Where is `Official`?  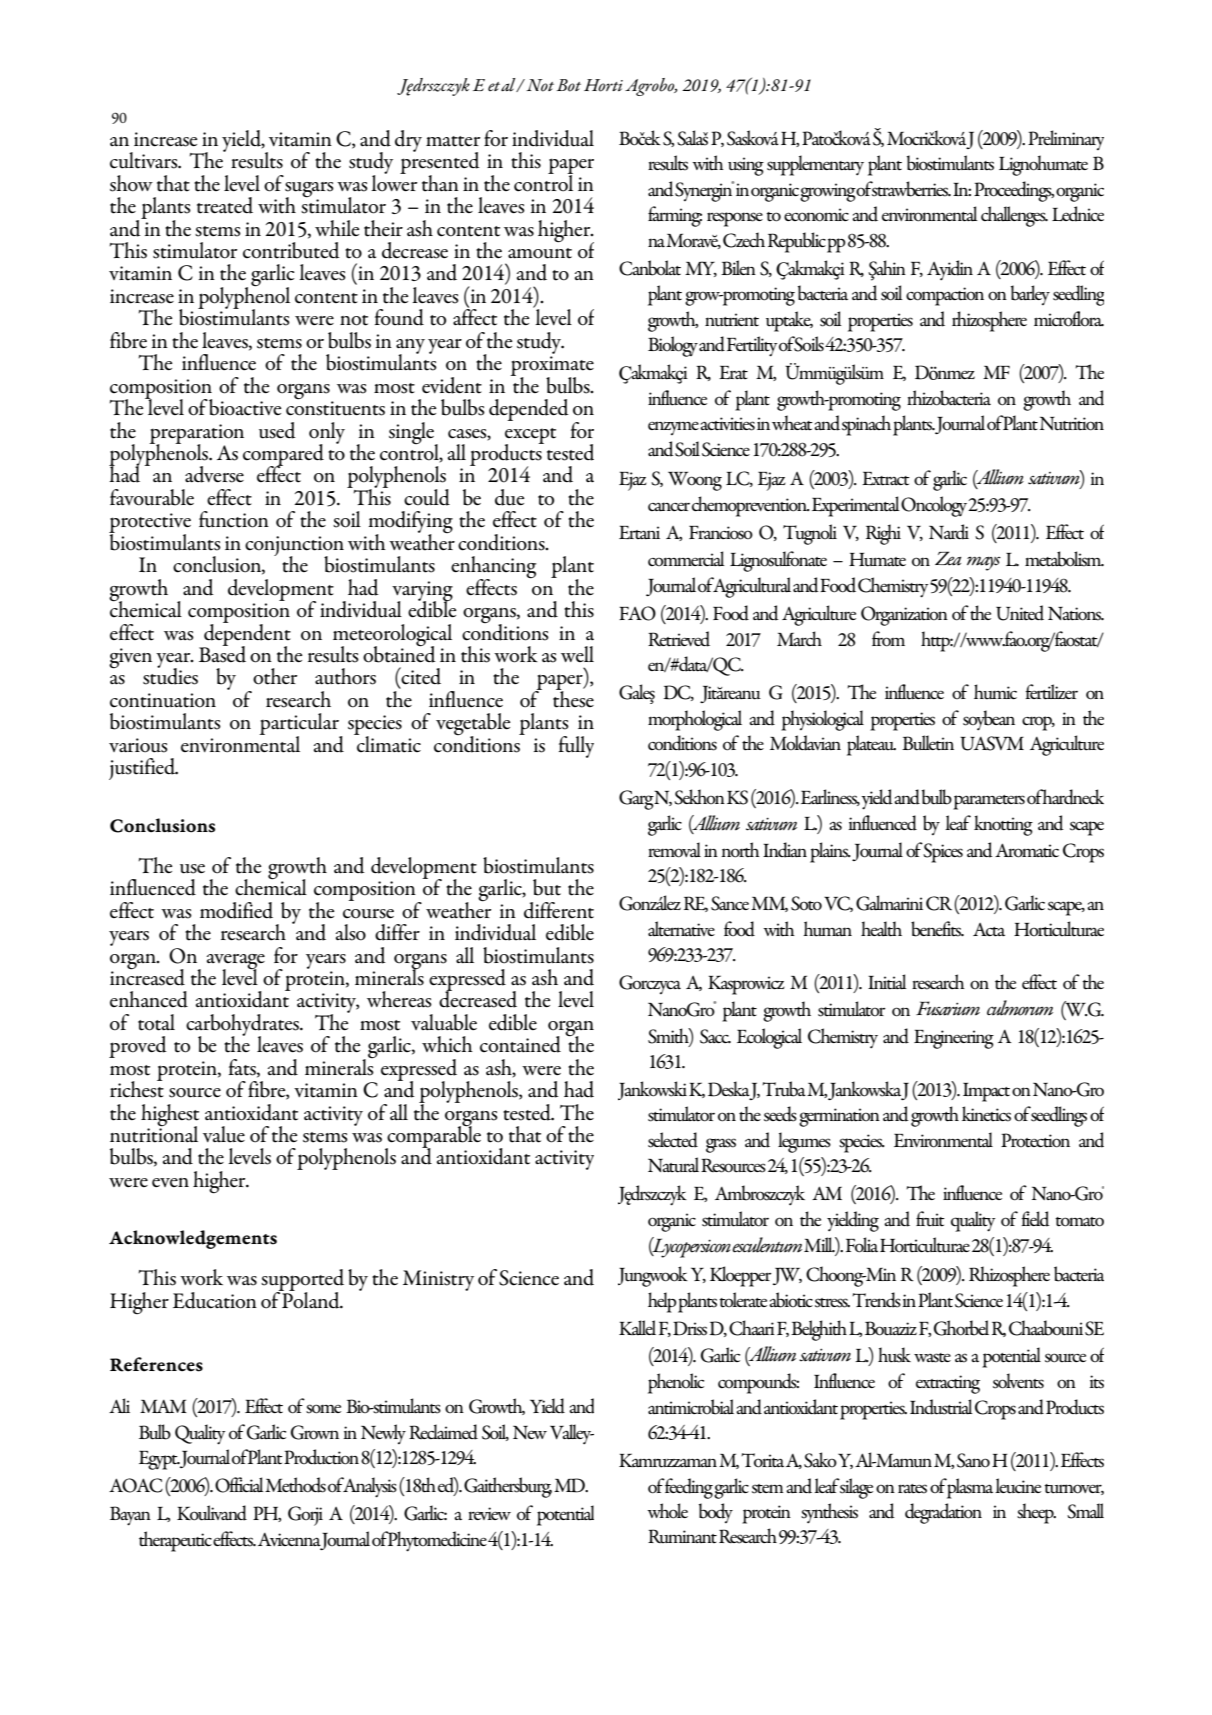 Official is located at coordinates (239, 1485).
